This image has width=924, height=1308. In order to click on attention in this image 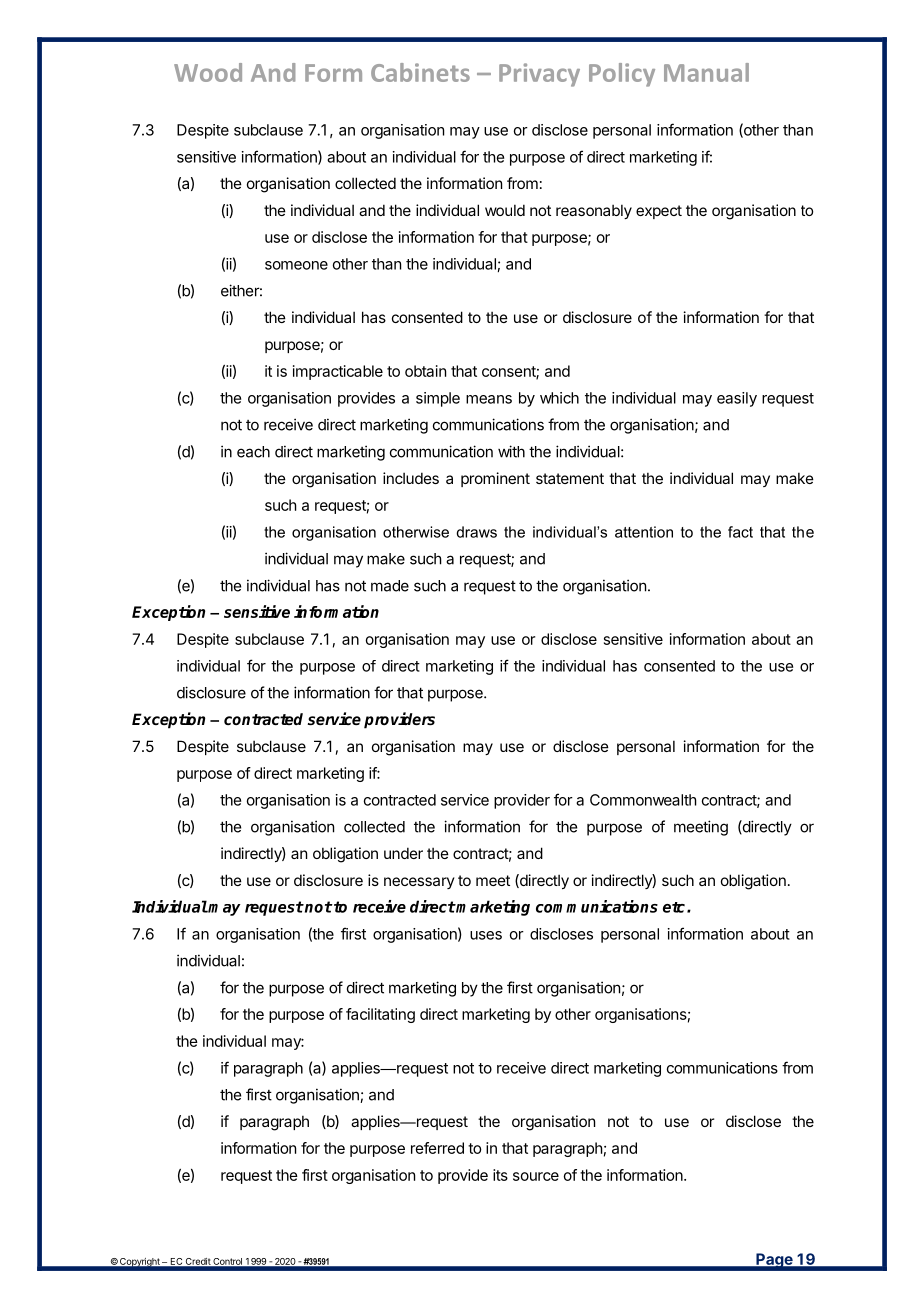, I will do `click(644, 532)`.
